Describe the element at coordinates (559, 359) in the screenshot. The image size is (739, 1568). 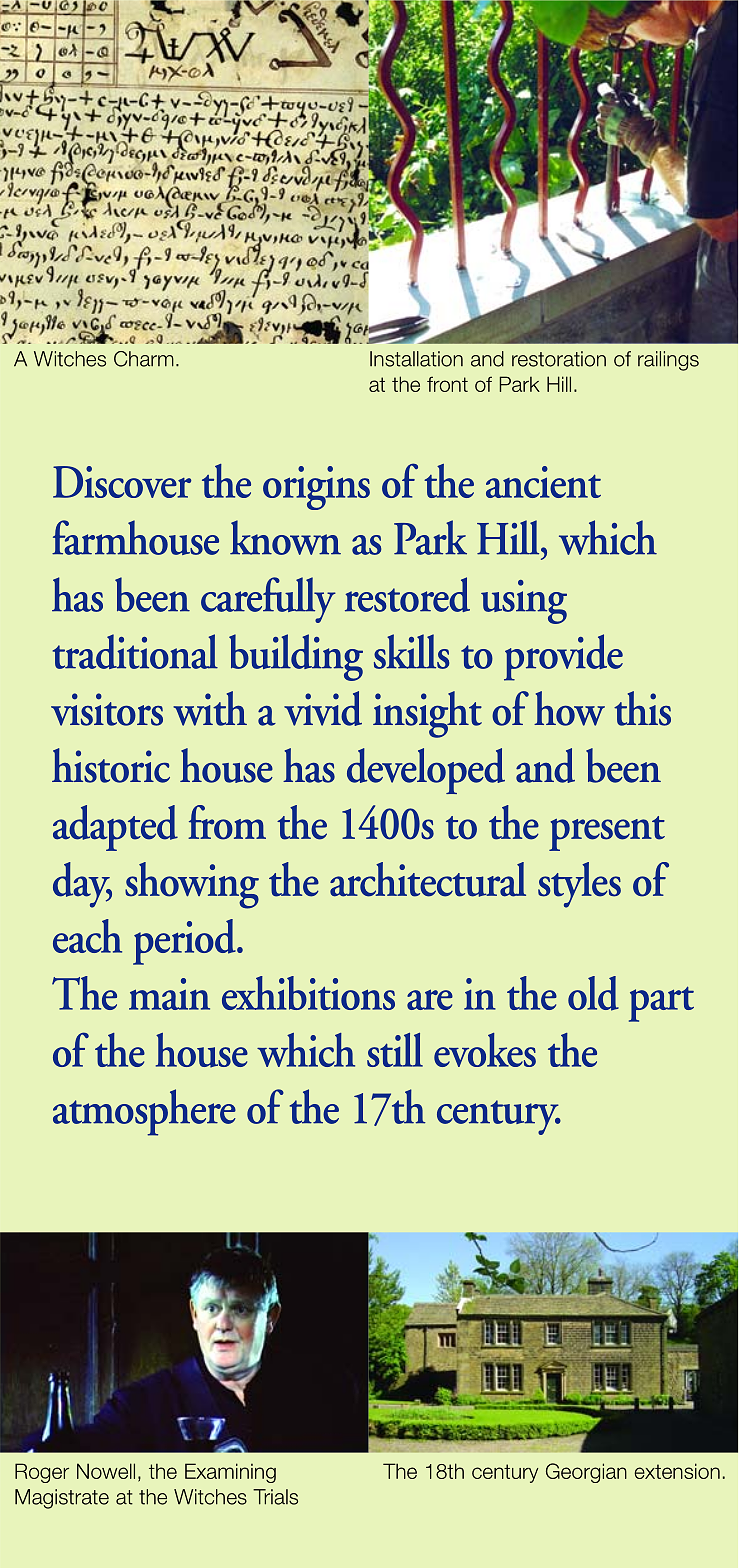
I see `restoration` at that location.
